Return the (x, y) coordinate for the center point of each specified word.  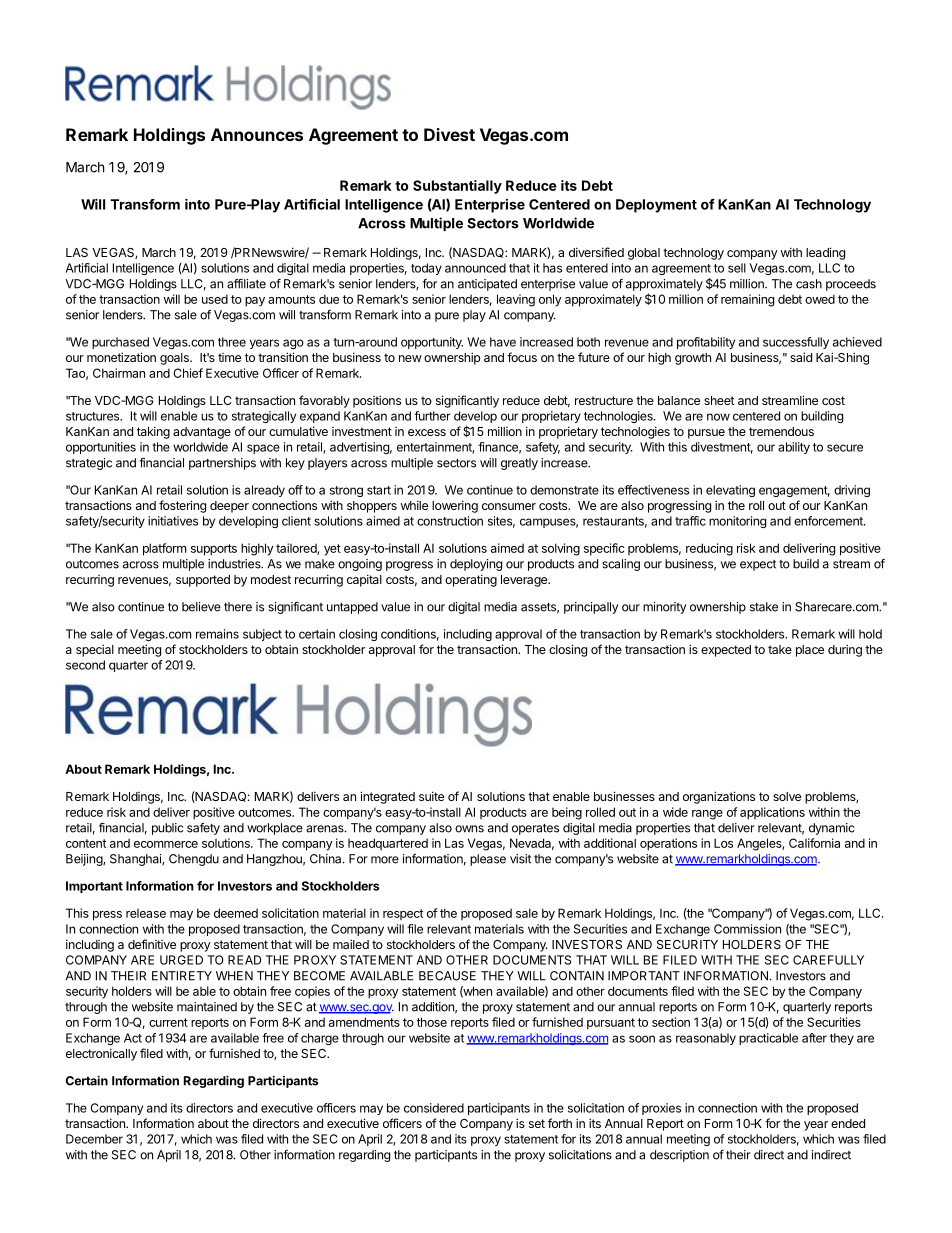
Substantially (457, 187)
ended (848, 1123)
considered (434, 1108)
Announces (257, 134)
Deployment (656, 206)
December (94, 1139)
